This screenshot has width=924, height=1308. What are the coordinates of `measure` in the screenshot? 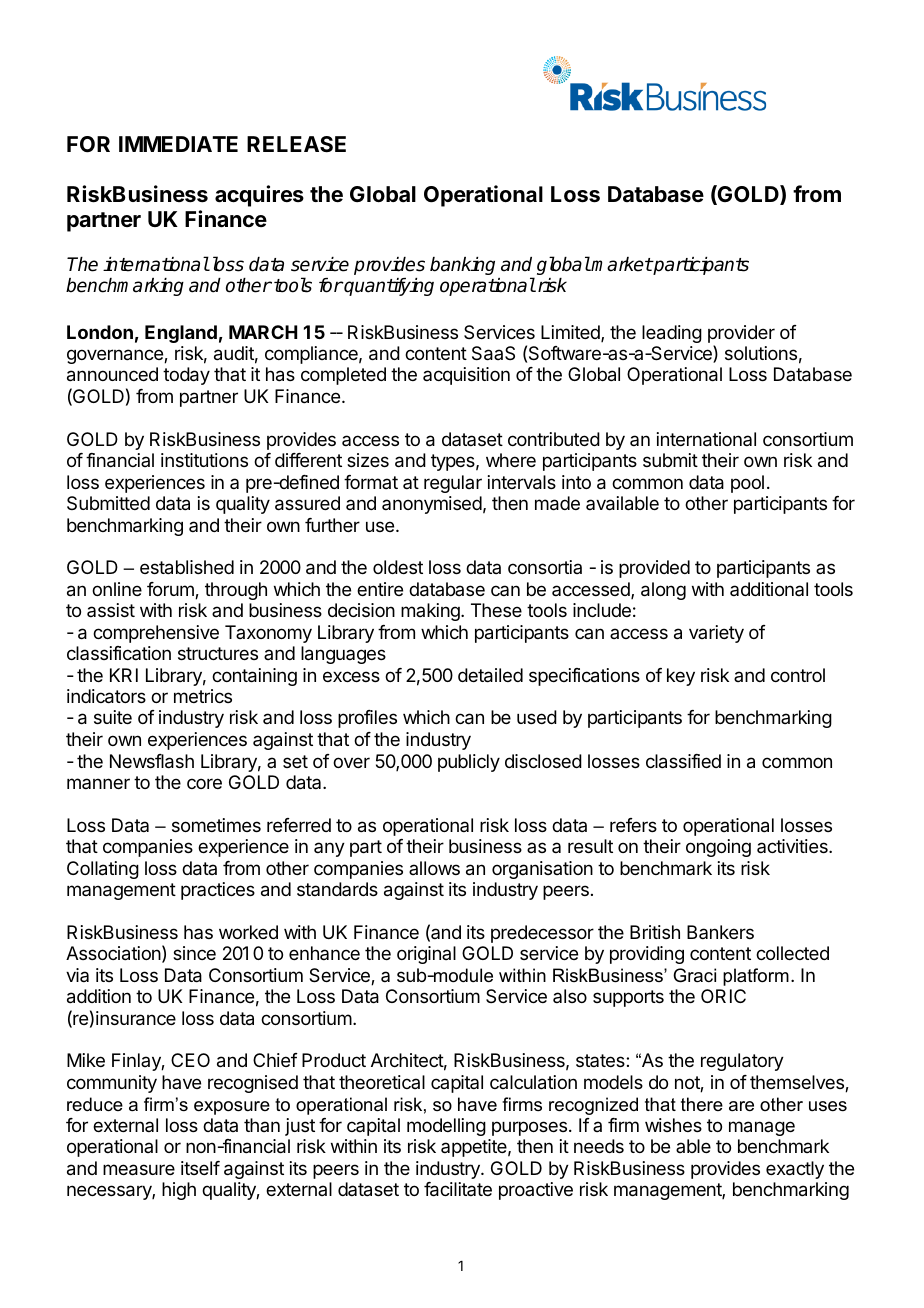 It's located at (139, 1170).
